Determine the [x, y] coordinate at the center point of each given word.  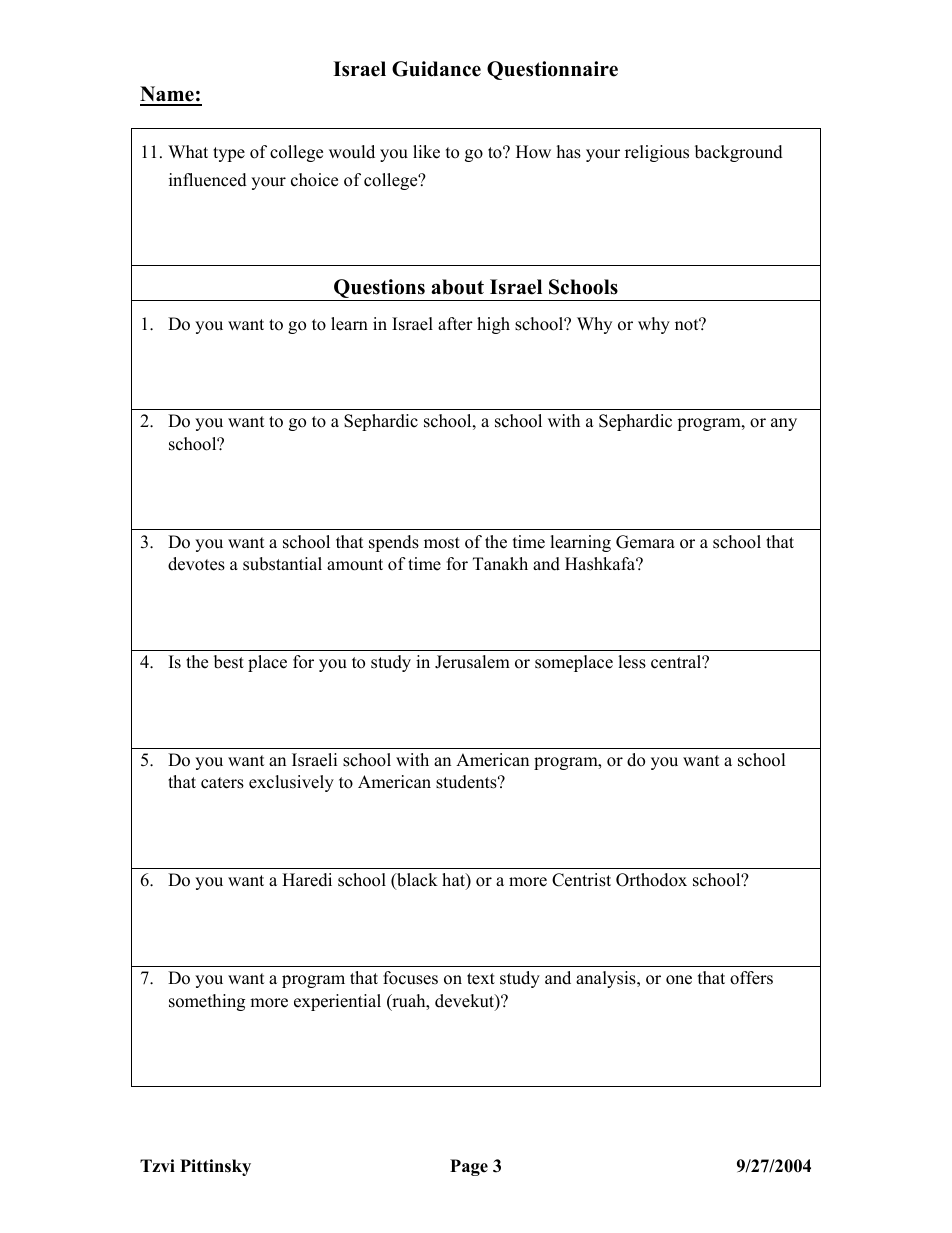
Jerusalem [472, 662]
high [493, 325]
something [207, 1002]
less [632, 662]
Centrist [581, 880]
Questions [379, 290]
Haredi [307, 880]
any [784, 424]
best [229, 662]
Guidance [436, 69]
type [229, 154]
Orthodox [651, 880]
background [739, 153]
